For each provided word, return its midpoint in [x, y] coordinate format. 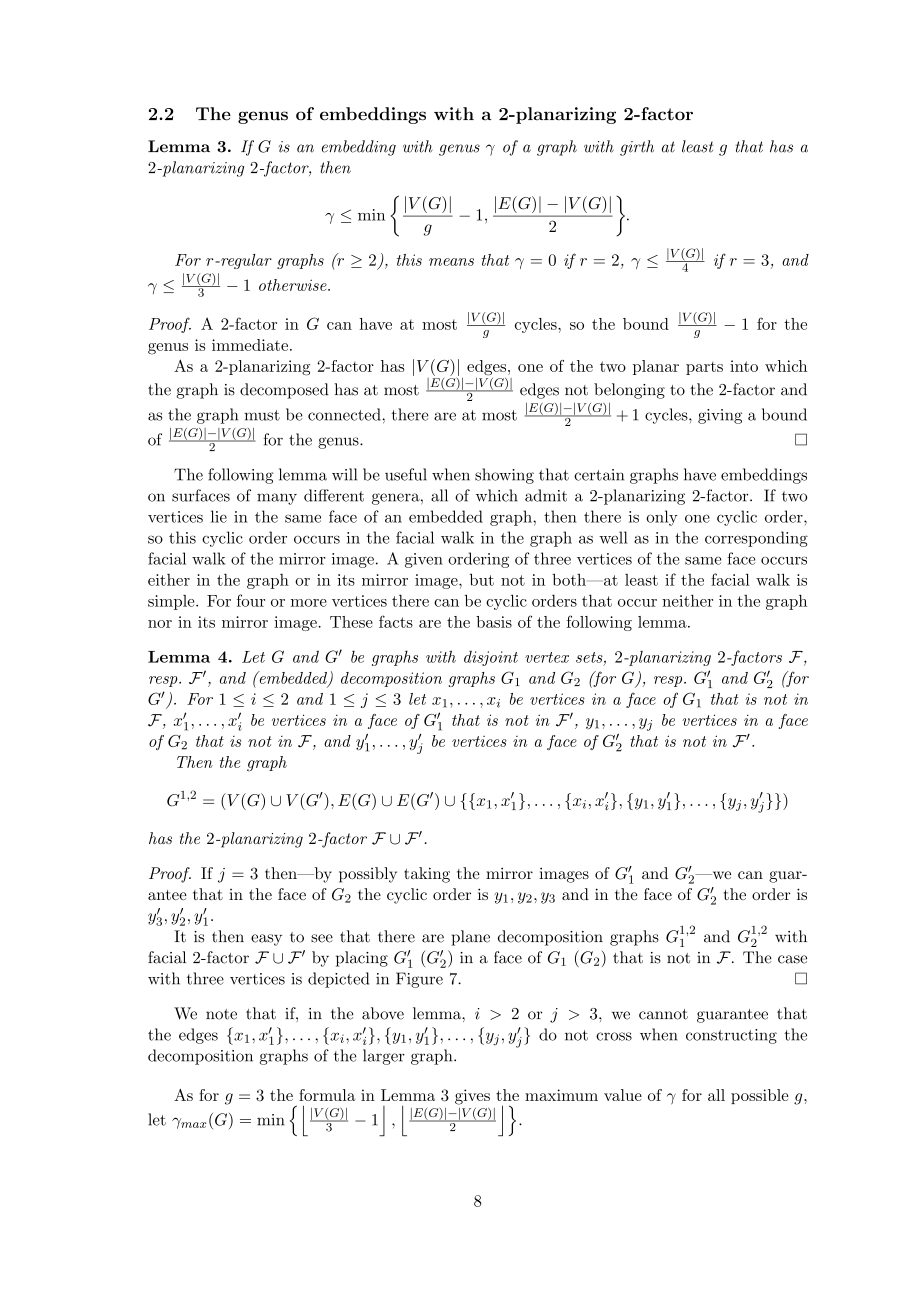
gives [472, 1097]
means [451, 262]
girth [637, 148]
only [662, 518]
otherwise [294, 285]
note [221, 1014]
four [251, 600]
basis [494, 622]
